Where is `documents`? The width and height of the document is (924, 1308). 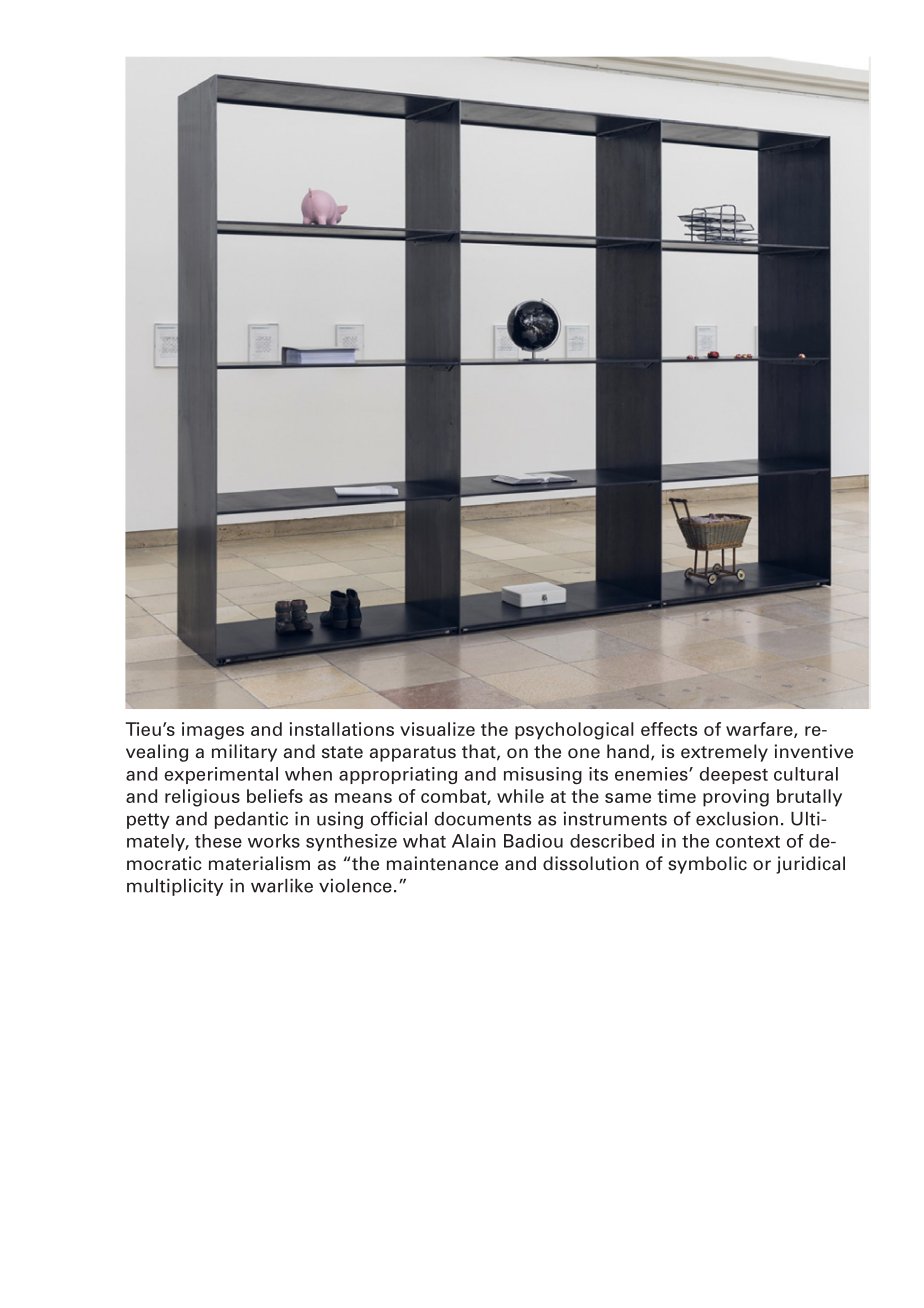 documents is located at coordinates (483, 819).
